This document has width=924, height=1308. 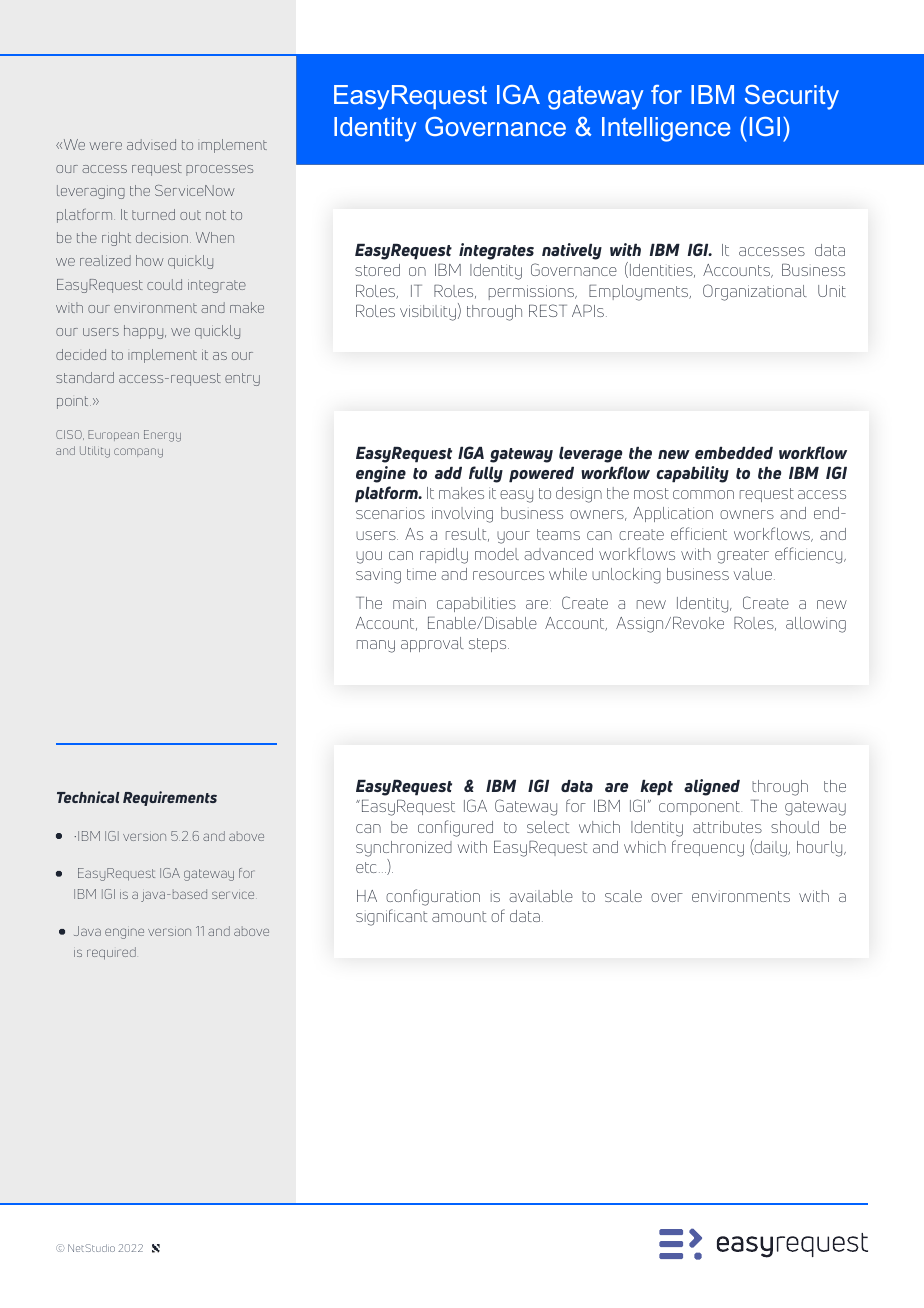 What do you see at coordinates (151, 144) in the document?
I see `advised` at bounding box center [151, 144].
